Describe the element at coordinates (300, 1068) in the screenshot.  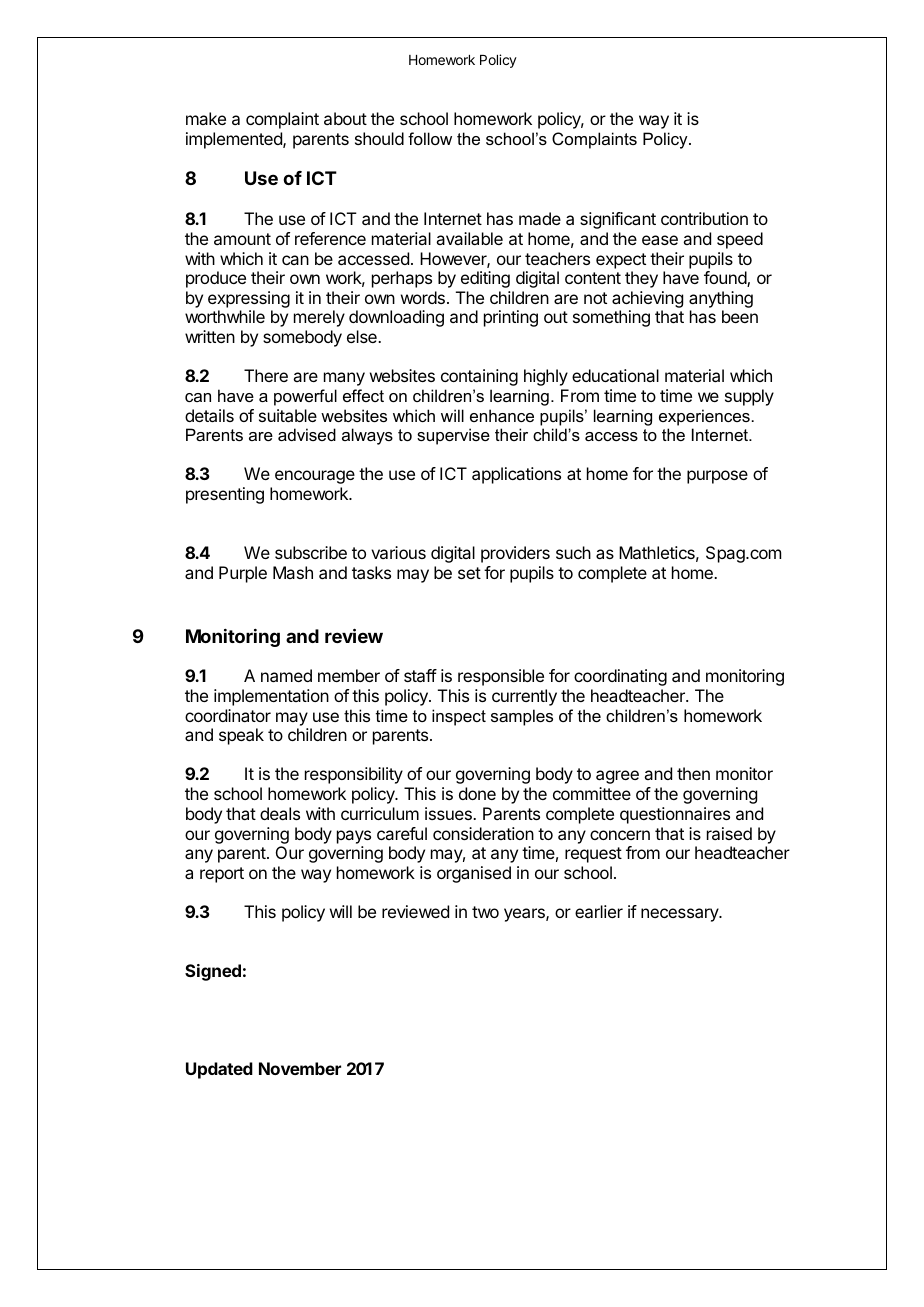
I see `November` at that location.
